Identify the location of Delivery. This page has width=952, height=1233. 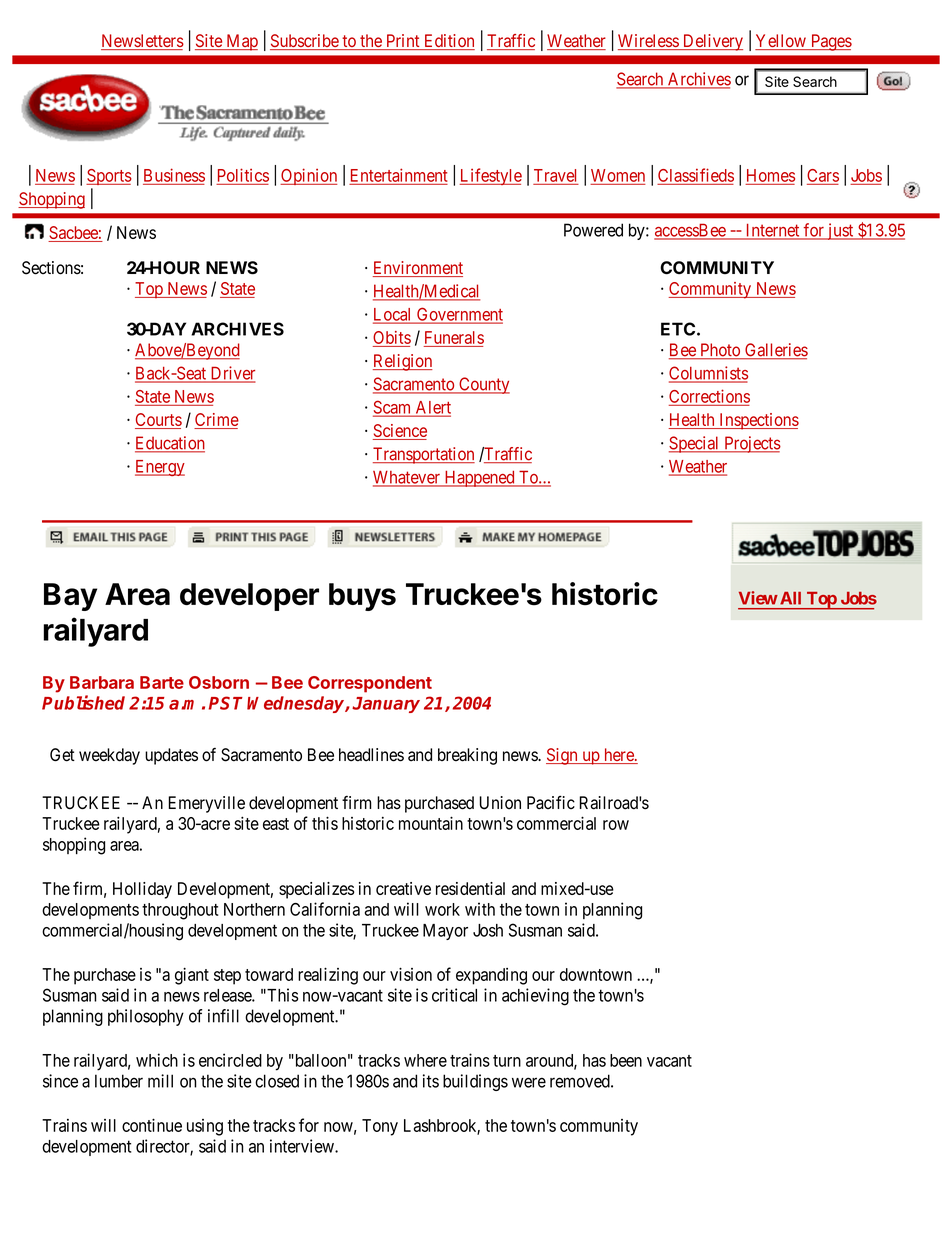
(711, 42).
